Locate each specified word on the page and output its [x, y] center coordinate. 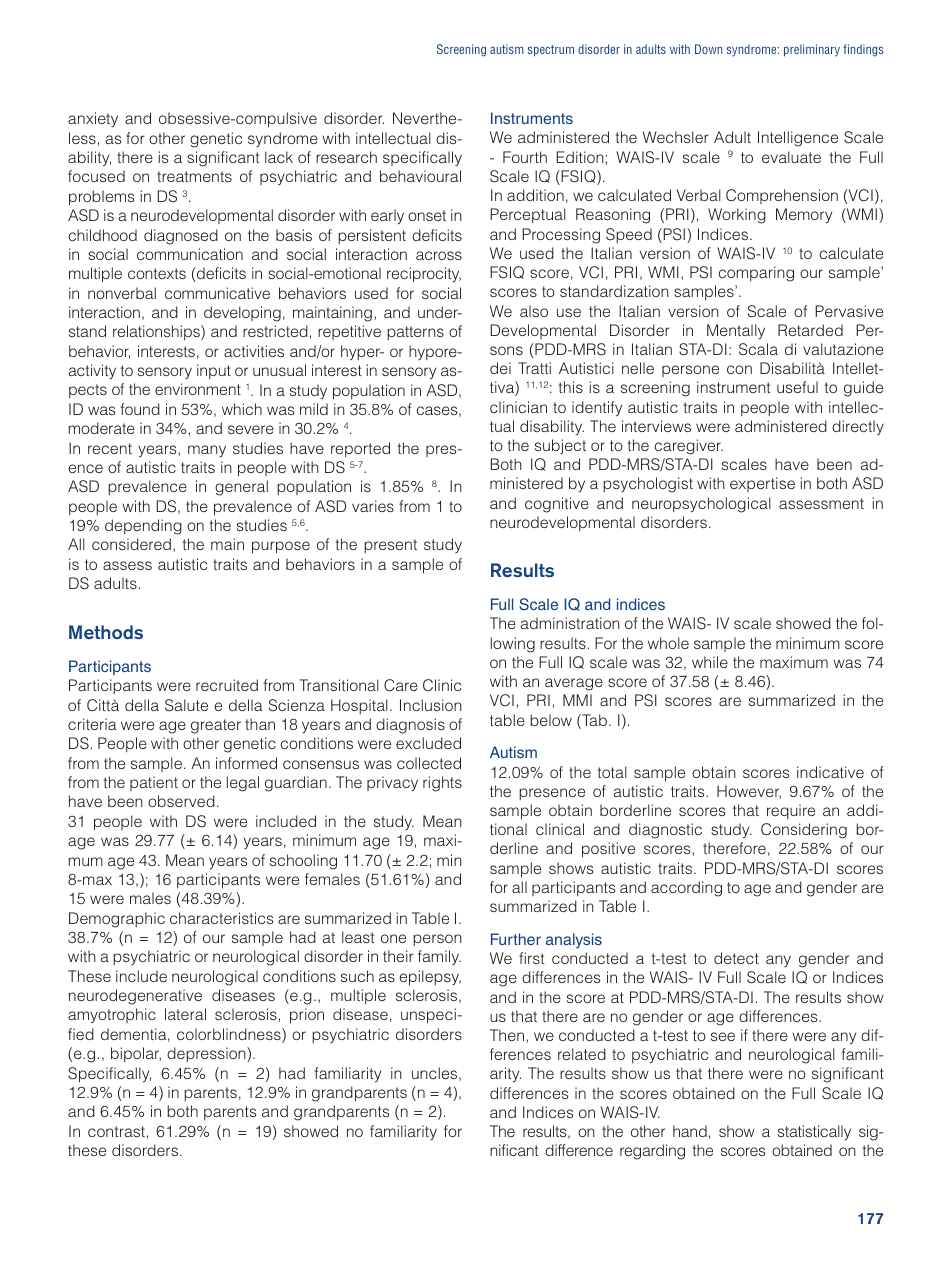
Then [507, 1035]
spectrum [551, 51]
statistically [814, 1132]
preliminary [812, 50]
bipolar [136, 1054]
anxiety [93, 119]
